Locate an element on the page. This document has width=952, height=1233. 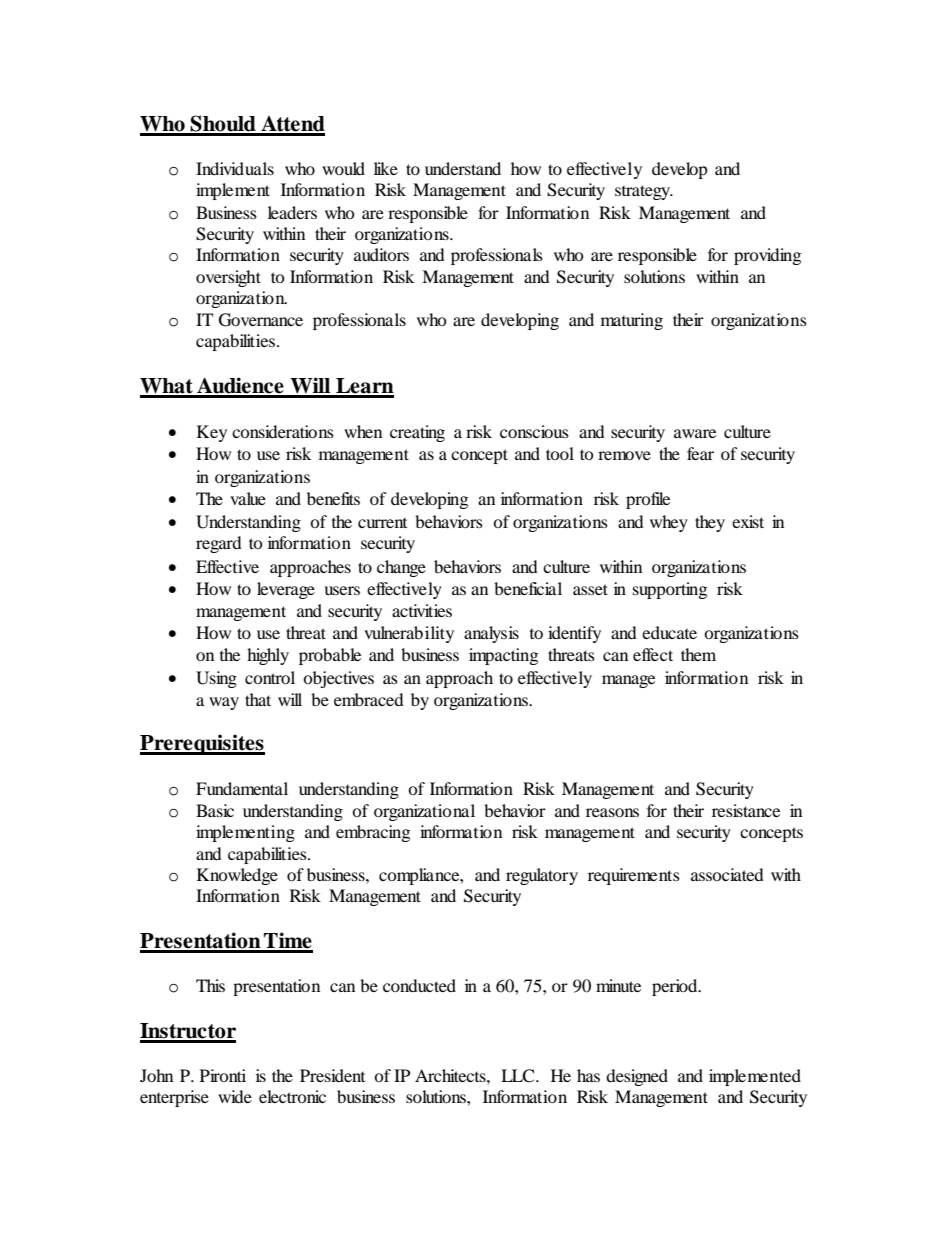
creating is located at coordinates (417, 433).
